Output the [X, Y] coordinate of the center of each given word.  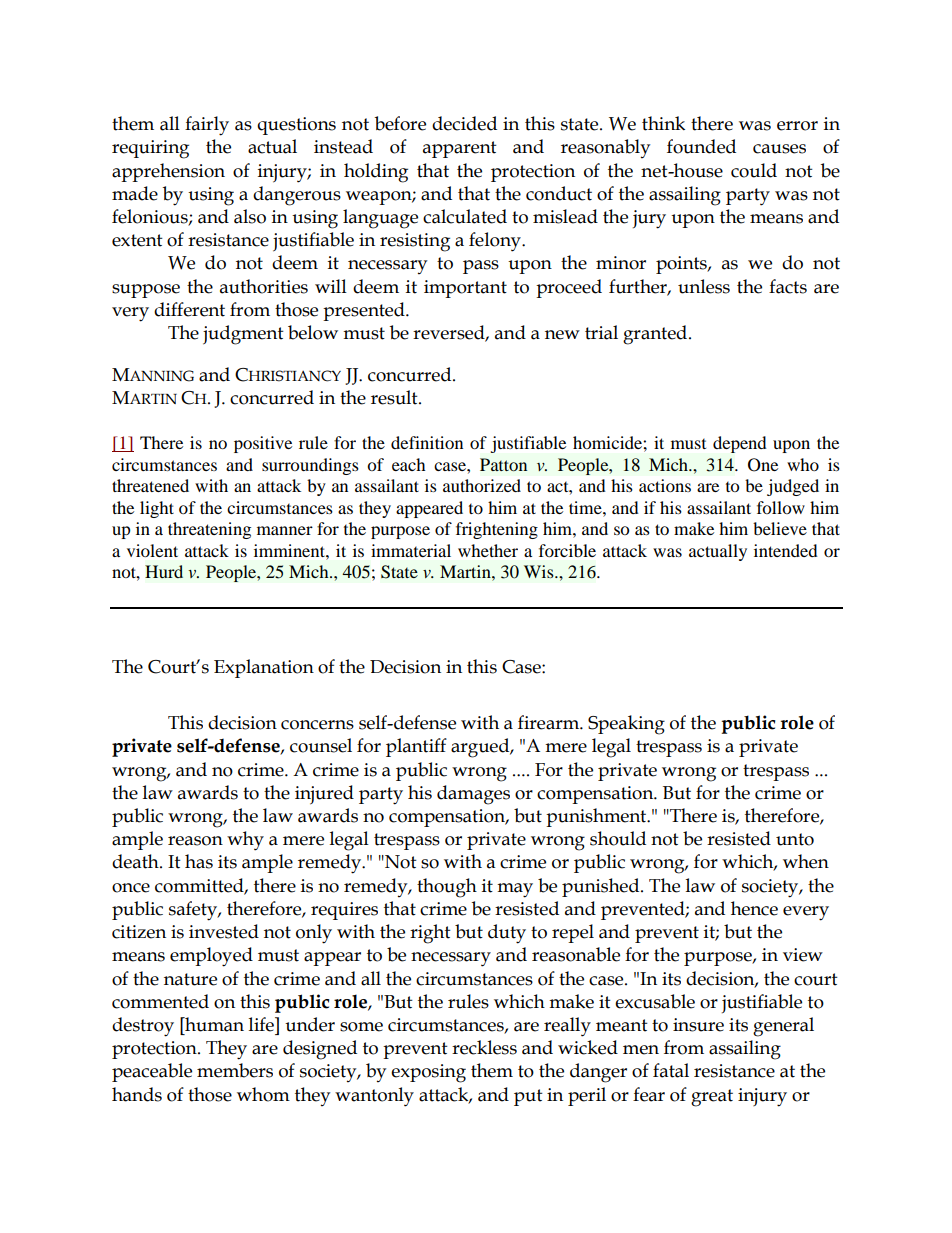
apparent [460, 149]
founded [701, 146]
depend [740, 444]
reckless [484, 1047]
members [235, 1070]
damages [473, 795]
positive [263, 444]
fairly [207, 126]
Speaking [626, 725]
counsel [321, 745]
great [712, 1098]
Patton [503, 464]
